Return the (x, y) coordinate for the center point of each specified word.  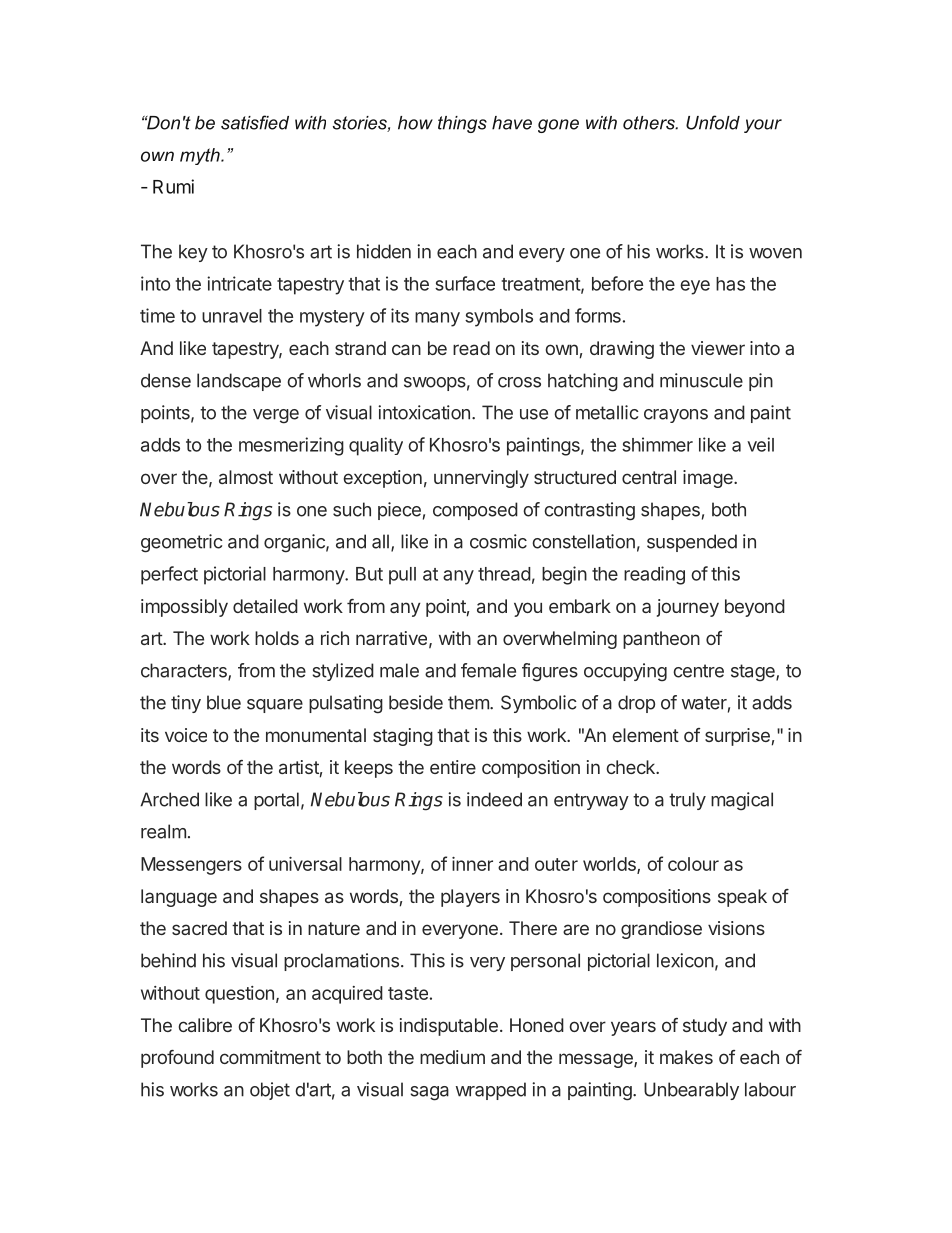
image (709, 479)
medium (452, 1057)
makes (686, 1057)
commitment (270, 1057)
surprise (737, 737)
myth (201, 156)
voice (186, 735)
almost (246, 477)
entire (453, 767)
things (462, 124)
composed (475, 511)
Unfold (713, 122)
